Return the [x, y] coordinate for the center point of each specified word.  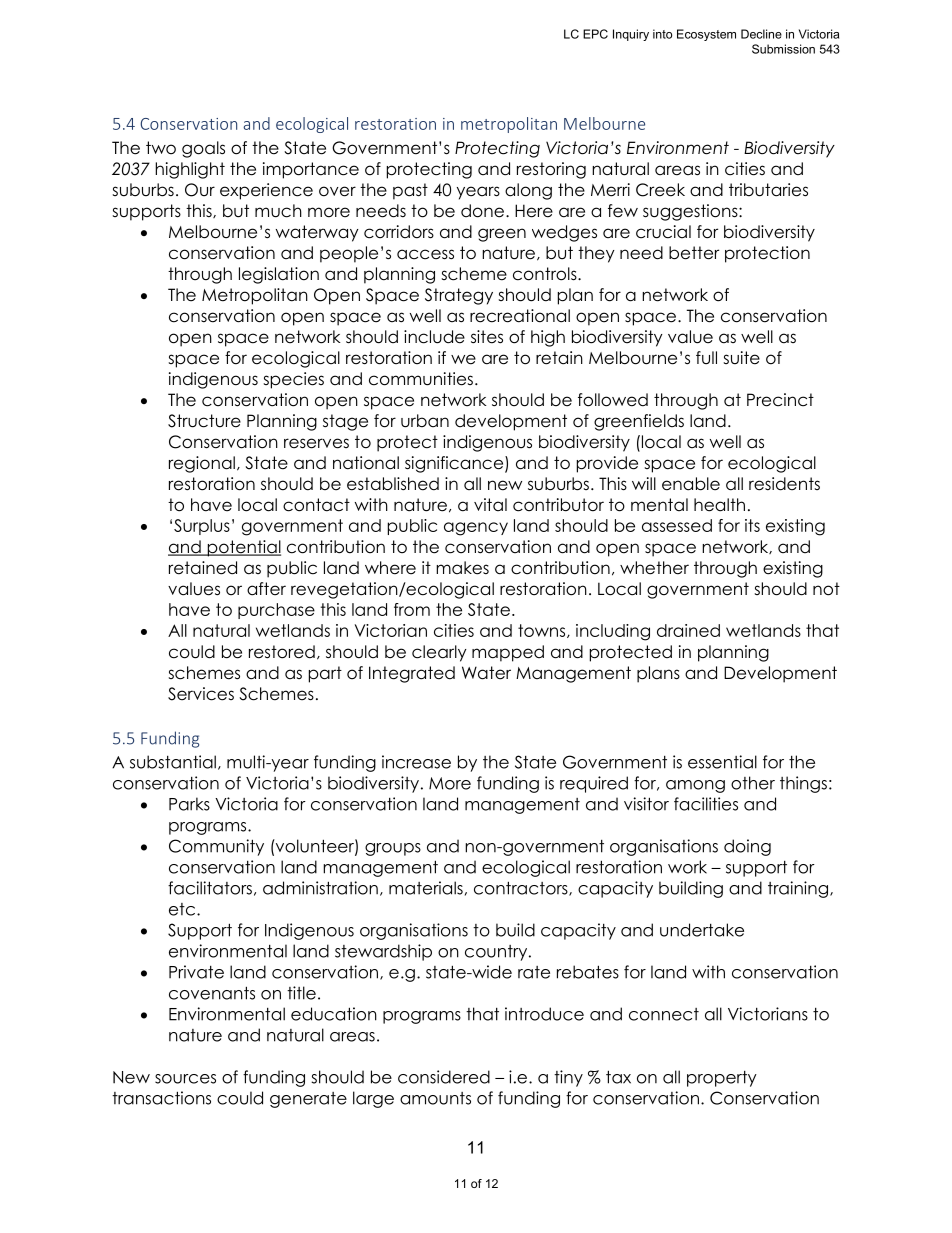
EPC [595, 34]
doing [747, 847]
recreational [520, 316]
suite [741, 358]
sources [185, 1079]
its [752, 525]
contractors [522, 888]
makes [462, 568]
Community [216, 847]
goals [203, 149]
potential [243, 548]
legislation [279, 275]
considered [444, 1077]
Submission [783, 49]
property [722, 1079]
